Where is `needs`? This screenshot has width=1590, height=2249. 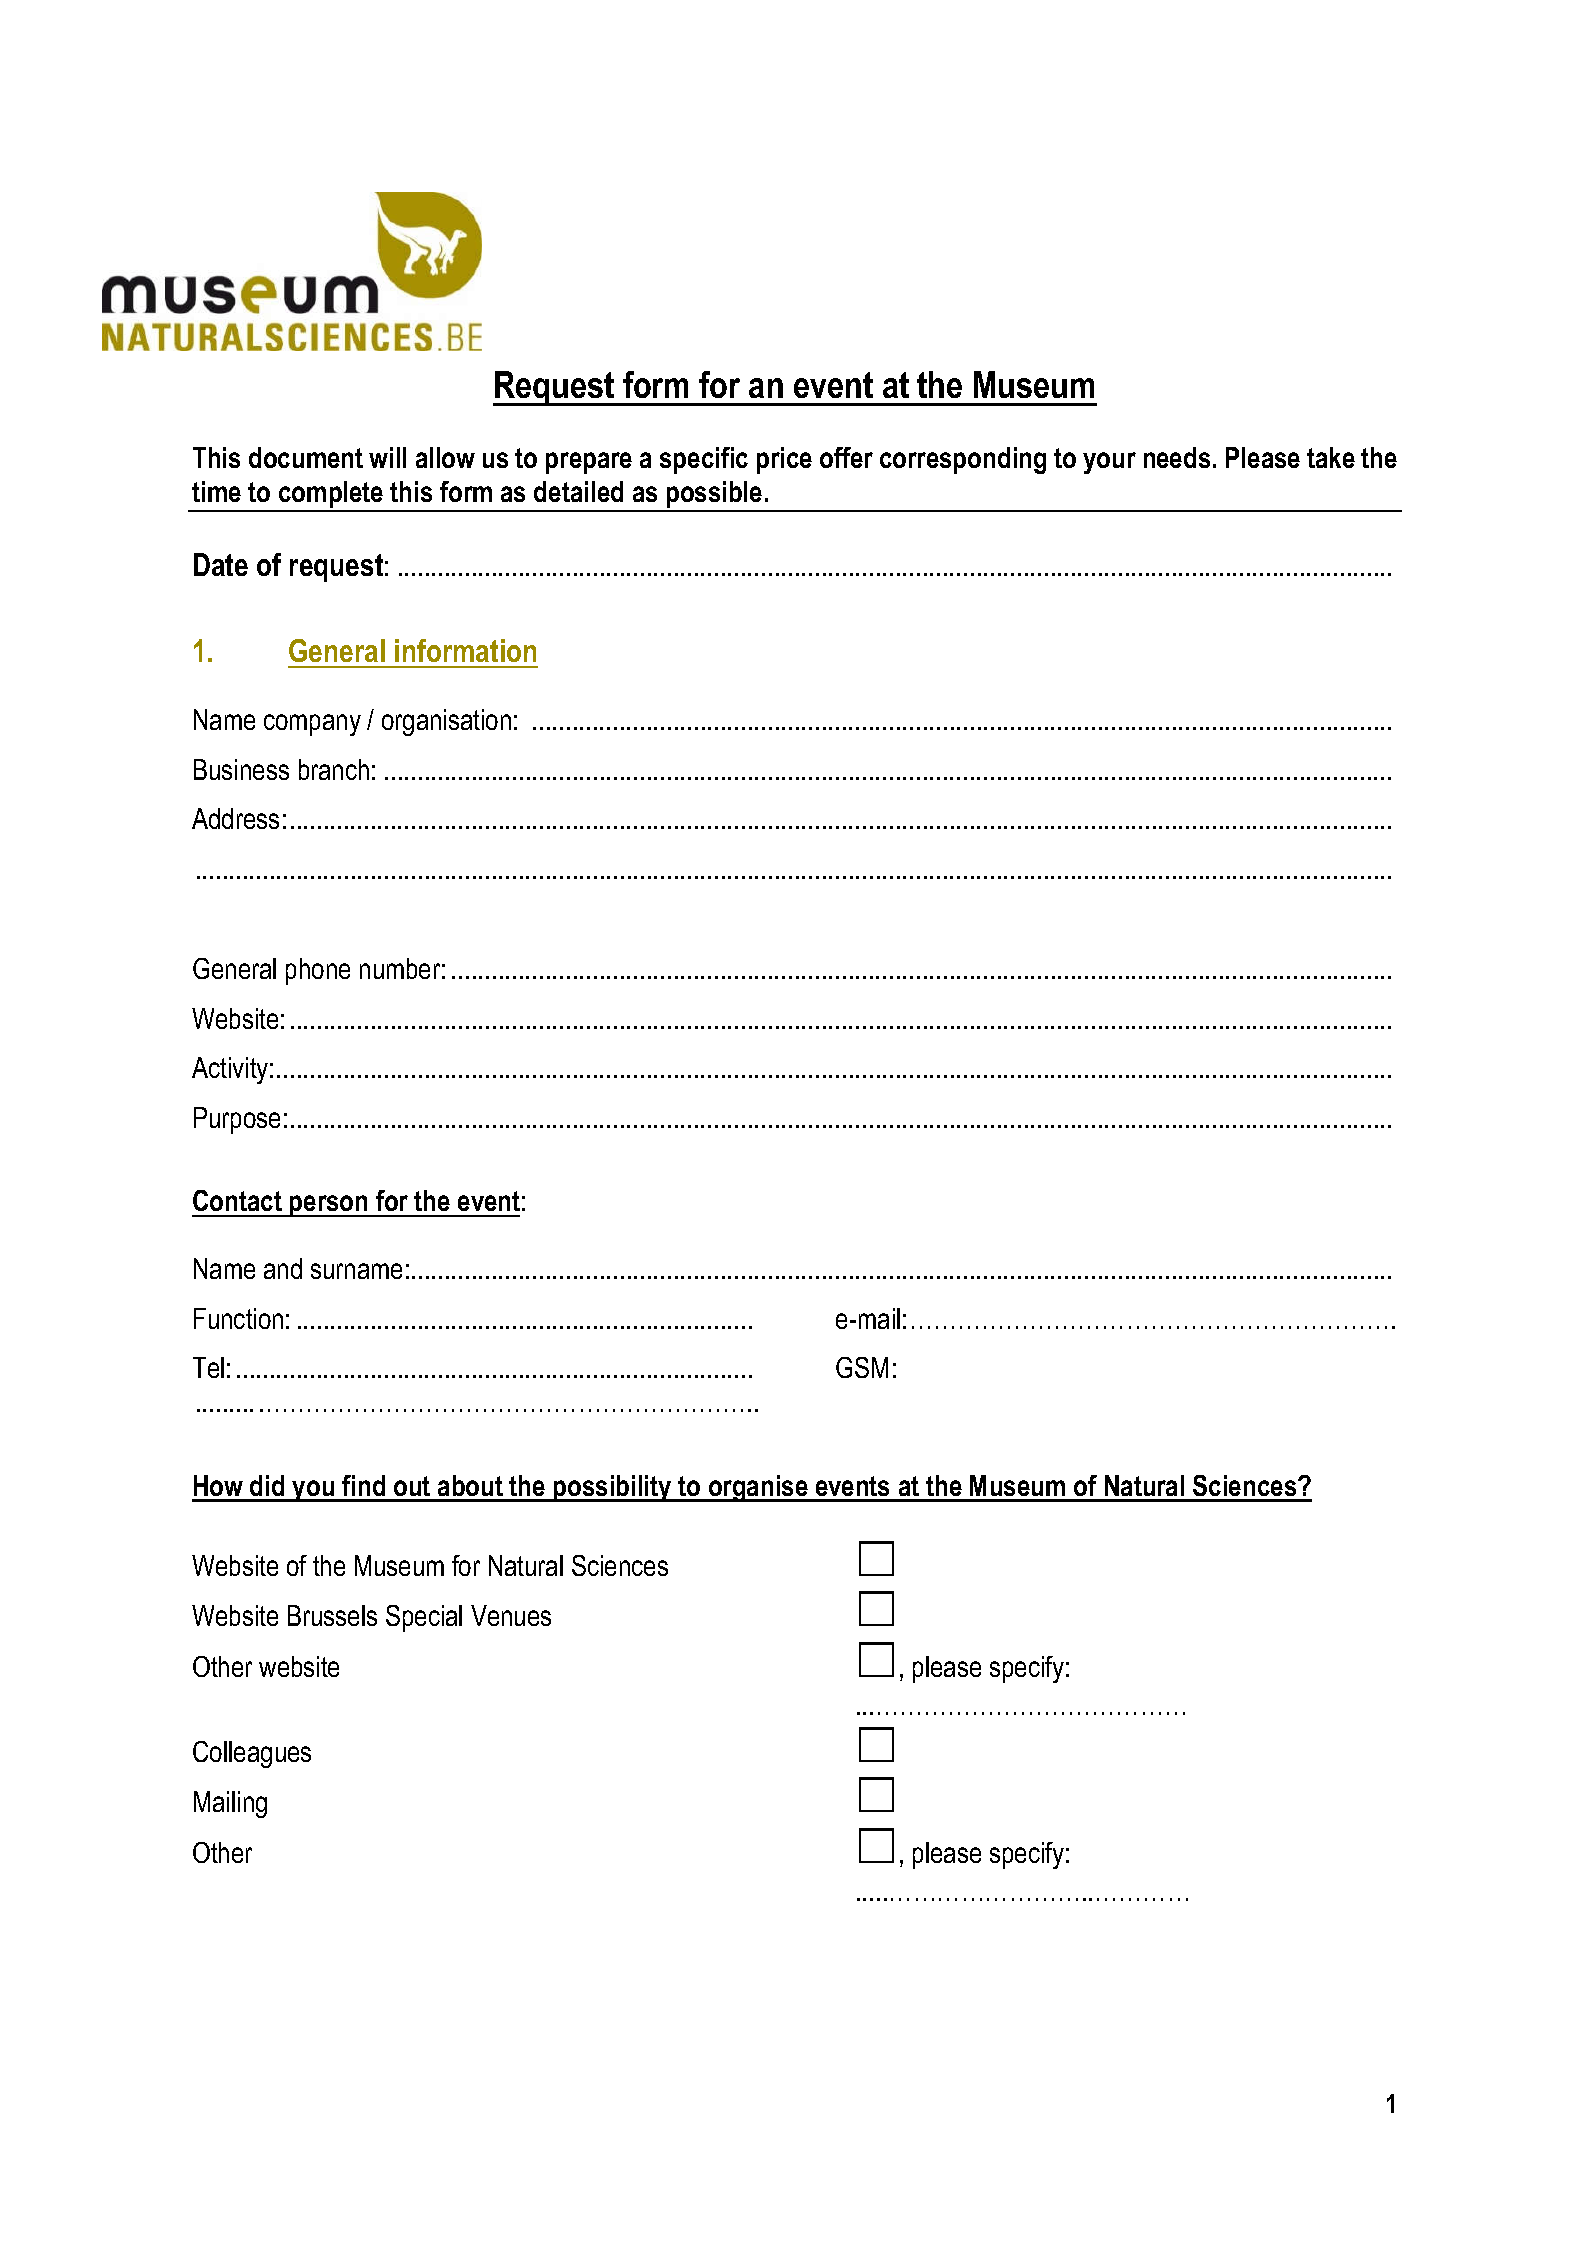
needs is located at coordinates (1177, 457).
